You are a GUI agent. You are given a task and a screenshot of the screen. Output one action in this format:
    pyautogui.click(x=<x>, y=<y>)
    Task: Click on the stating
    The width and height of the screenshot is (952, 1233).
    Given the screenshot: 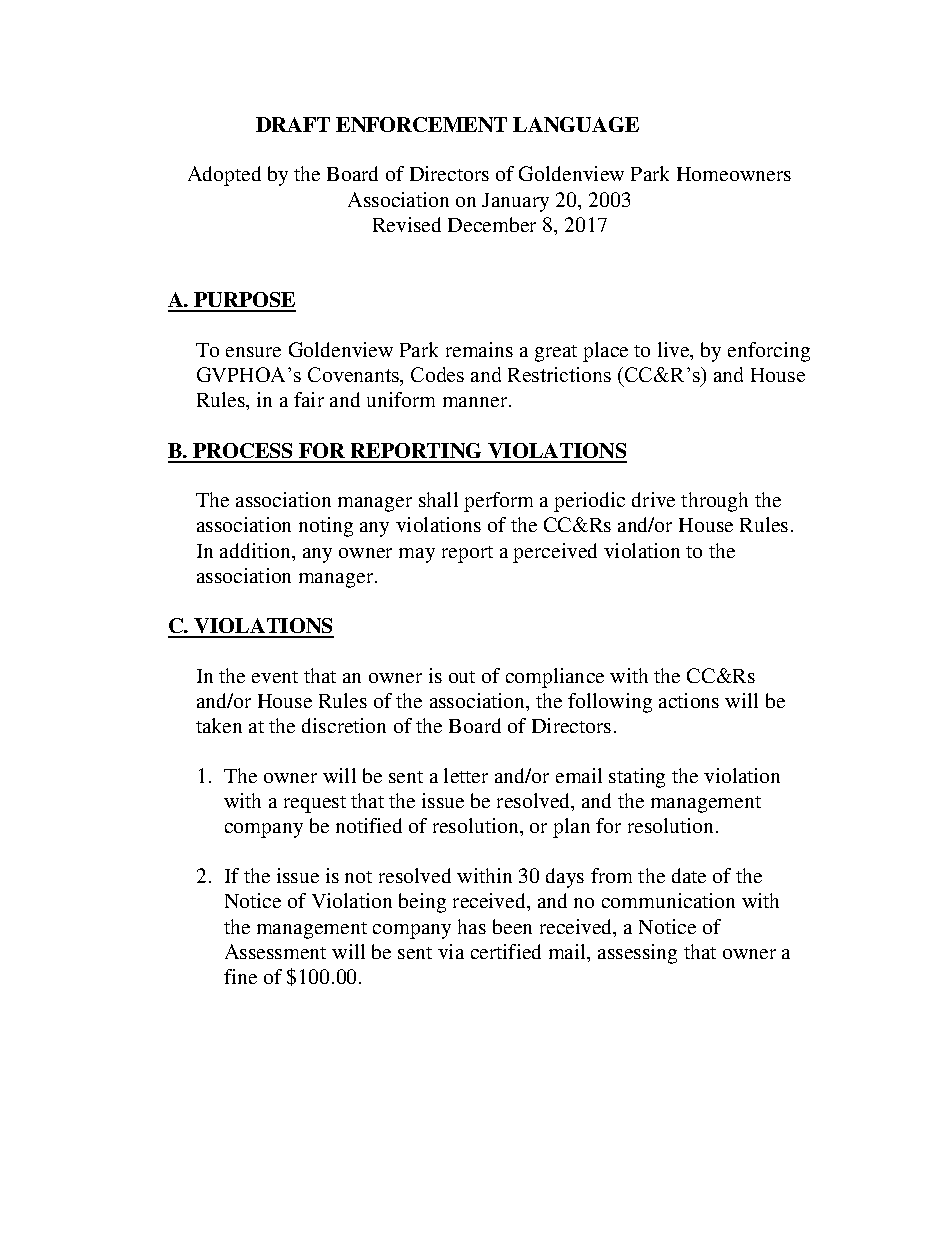 What is the action you would take?
    pyautogui.click(x=637, y=778)
